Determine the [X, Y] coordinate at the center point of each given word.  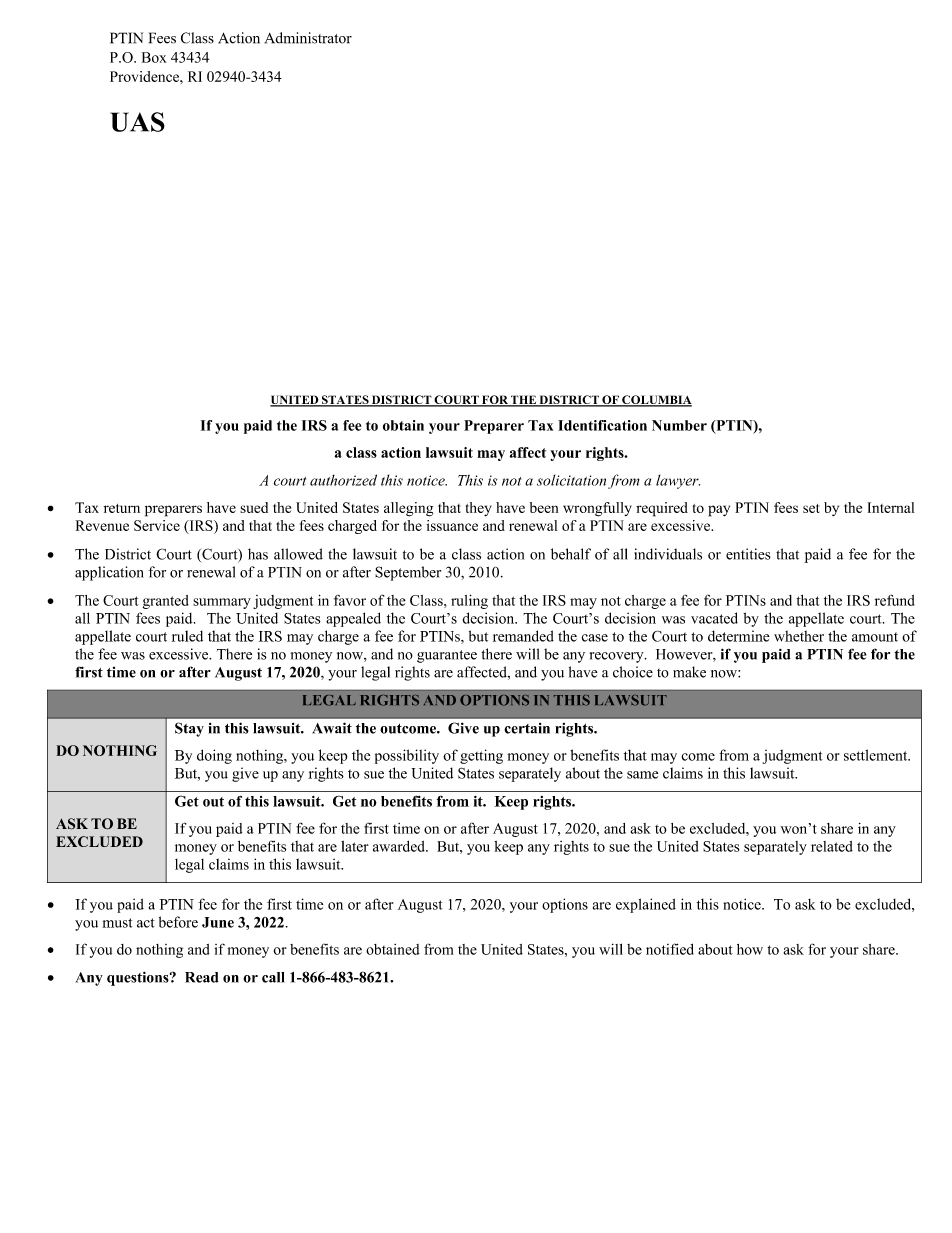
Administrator [308, 38]
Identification [602, 425]
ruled [187, 636]
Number [679, 425]
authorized [343, 480]
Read [202, 977]
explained [646, 905]
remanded [523, 636]
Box [154, 57]
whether [799, 636]
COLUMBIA [656, 401]
